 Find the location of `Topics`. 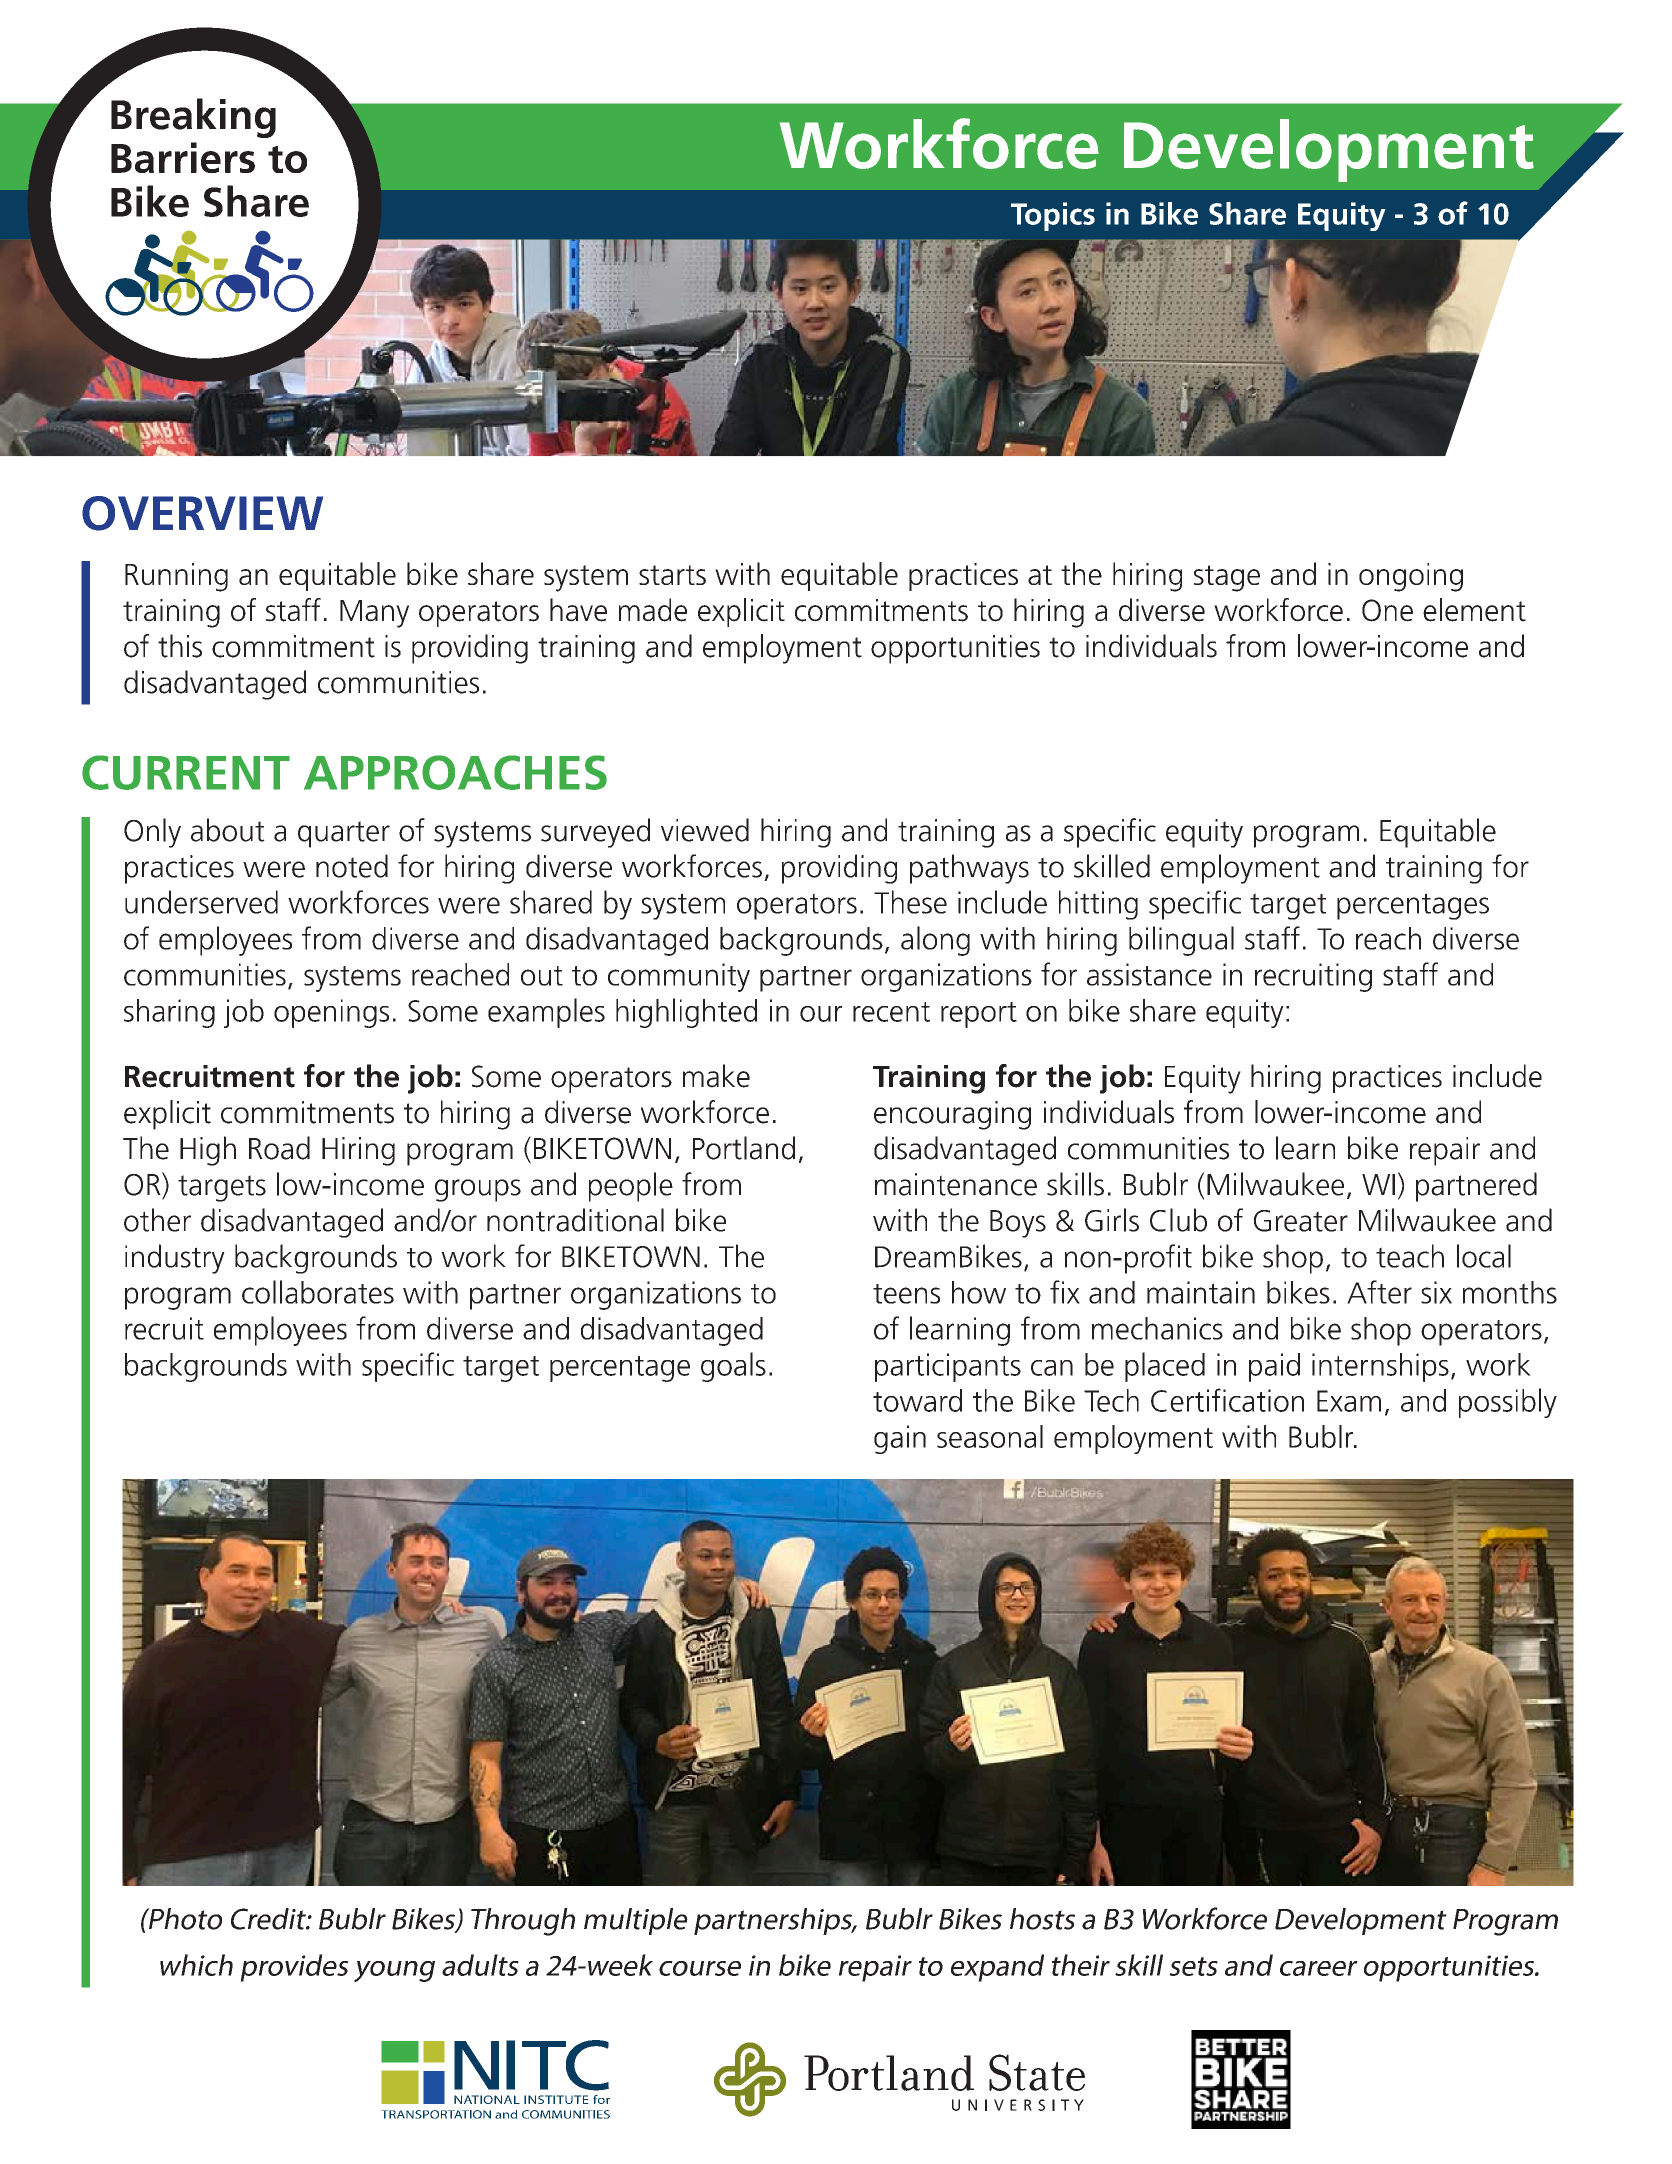

Topics is located at coordinates (1053, 216).
